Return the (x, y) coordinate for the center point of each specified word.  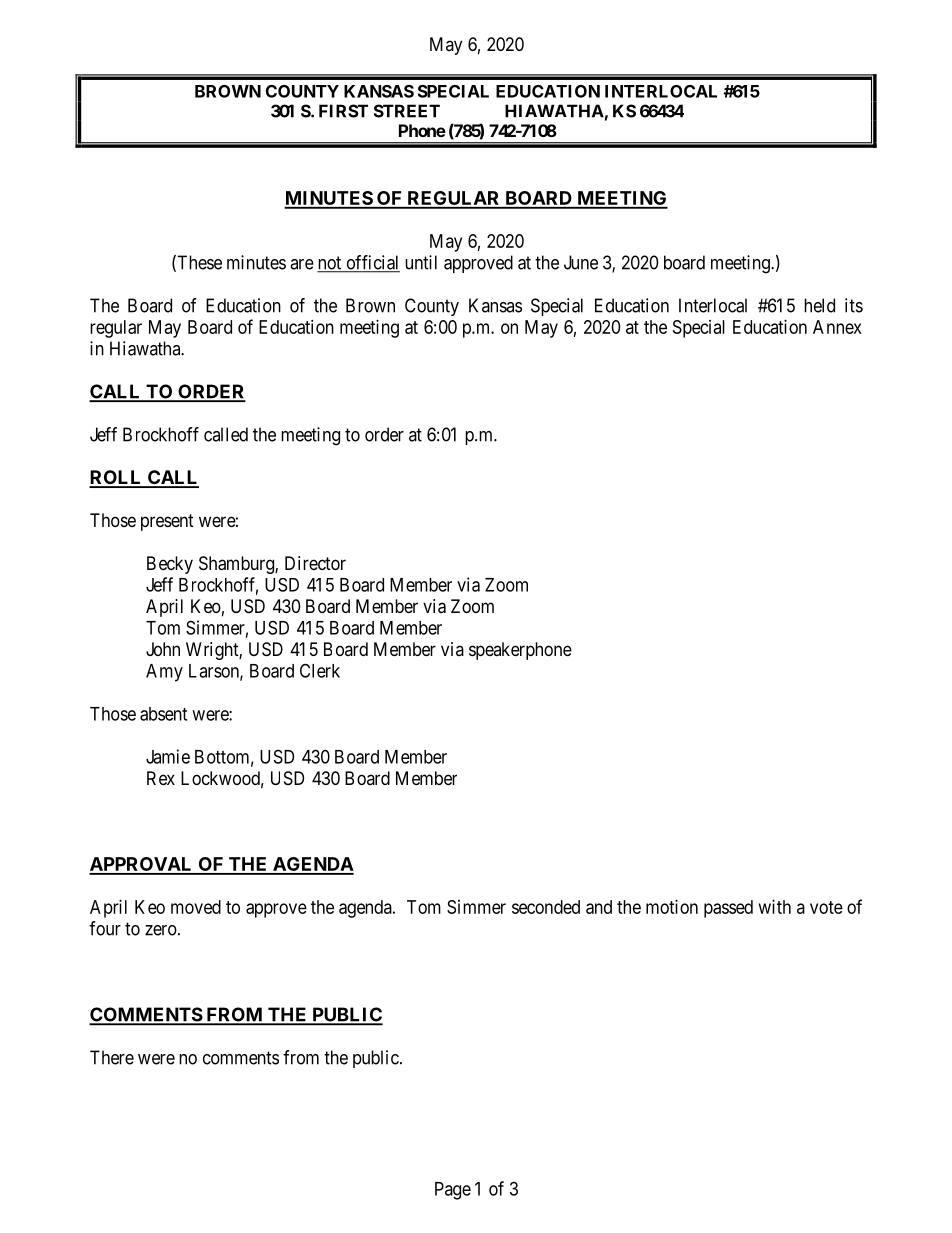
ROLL (116, 478)
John (163, 649)
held (819, 305)
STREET (407, 111)
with (775, 907)
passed (728, 909)
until (421, 262)
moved (196, 907)
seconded (546, 907)
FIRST (343, 111)
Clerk (320, 670)
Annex (837, 327)
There (112, 1057)
